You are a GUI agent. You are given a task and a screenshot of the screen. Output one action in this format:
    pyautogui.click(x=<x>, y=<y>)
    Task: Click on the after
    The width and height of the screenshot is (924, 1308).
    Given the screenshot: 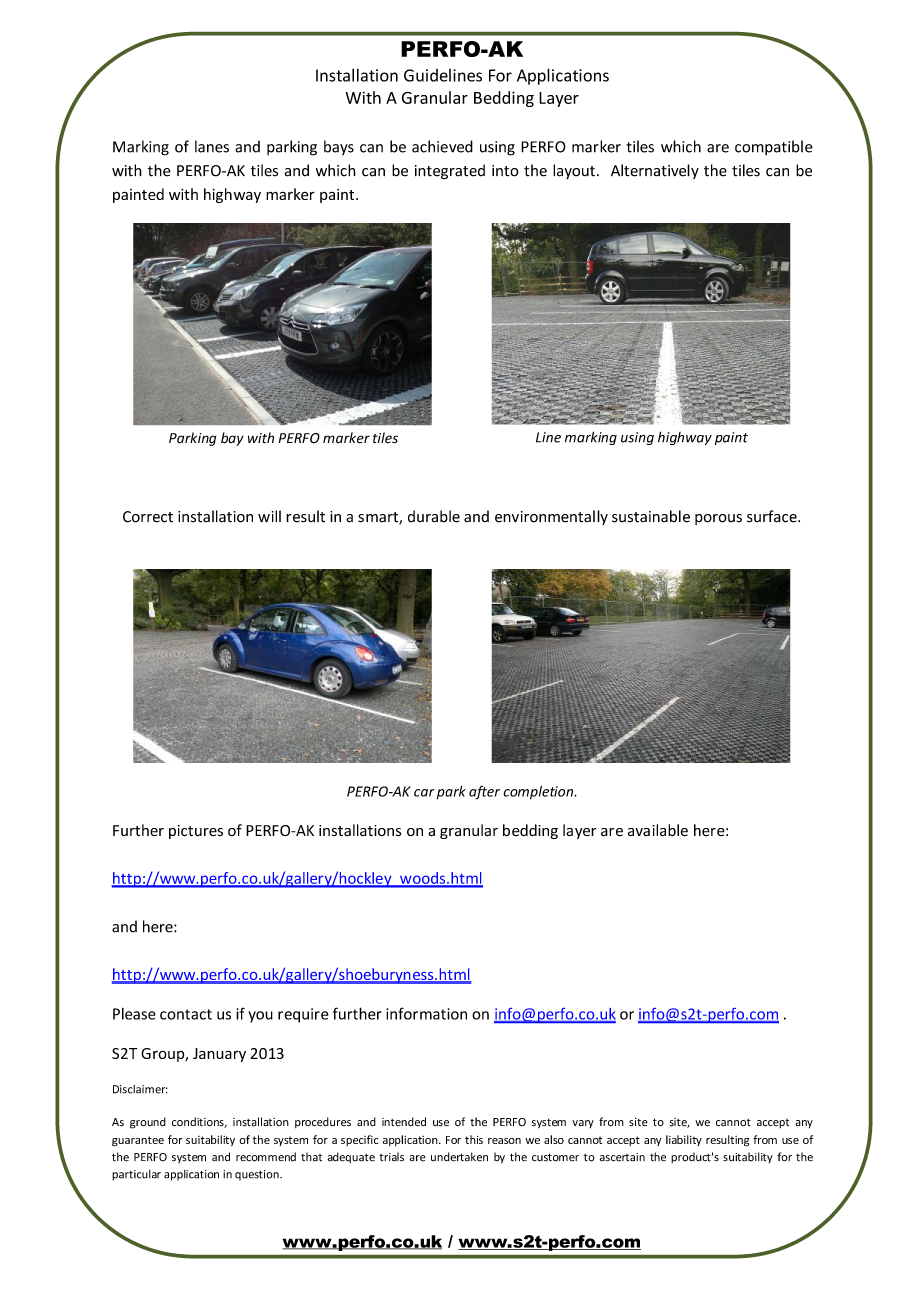 What is the action you would take?
    pyautogui.click(x=484, y=793)
